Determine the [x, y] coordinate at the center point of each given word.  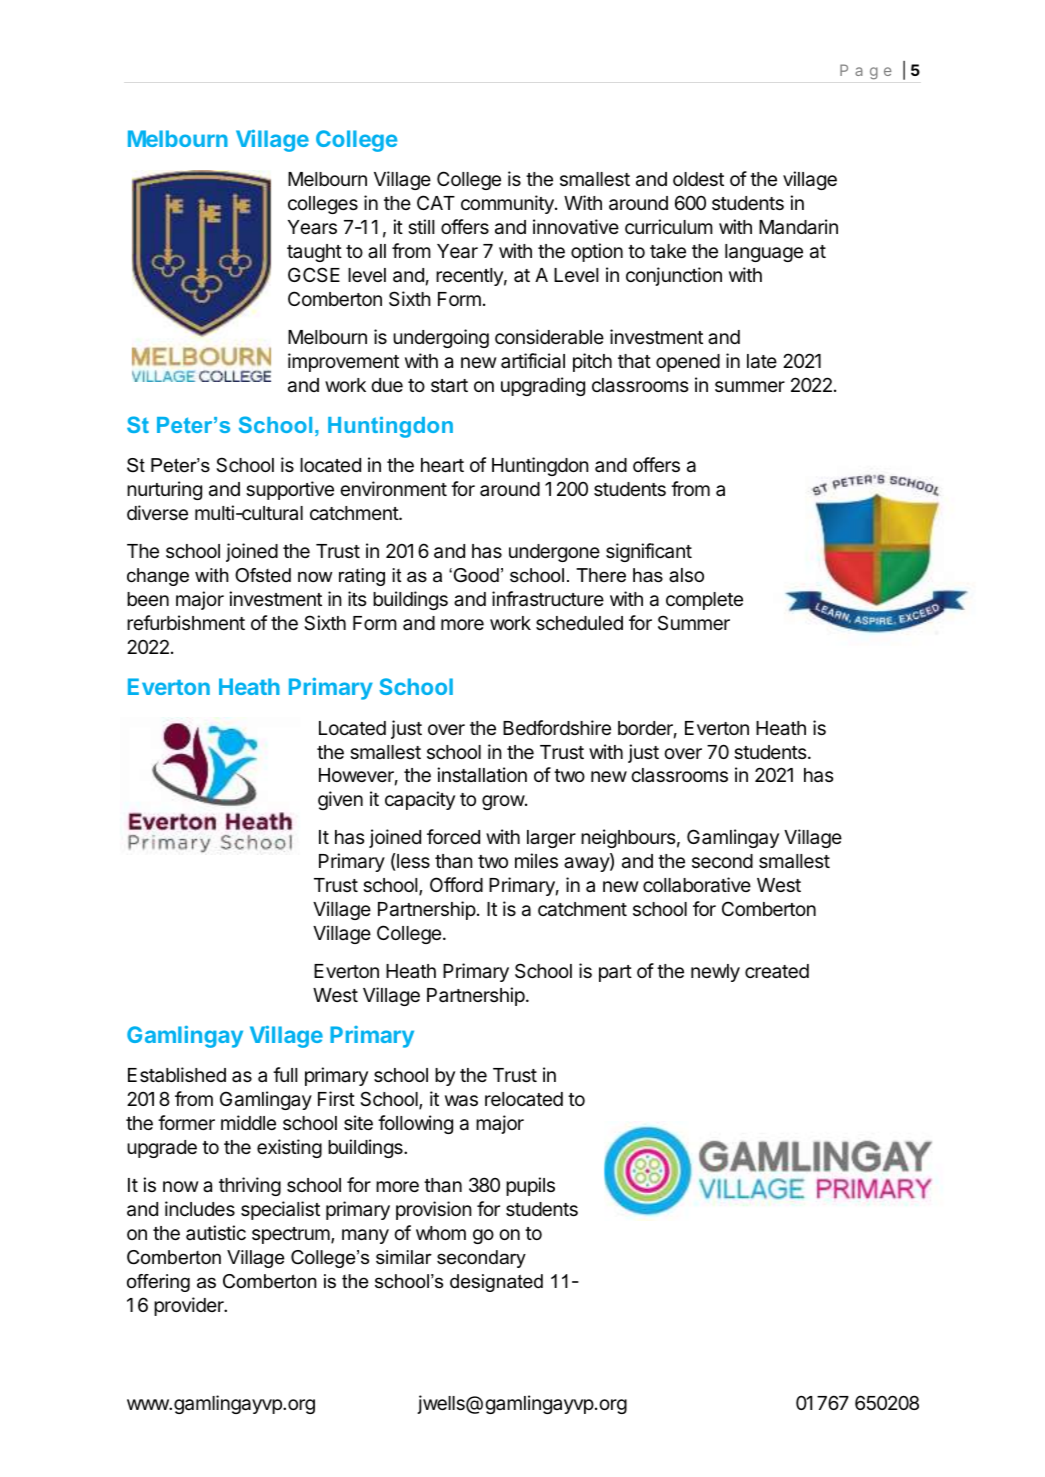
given [340, 800]
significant [649, 552]
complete [704, 601]
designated [496, 1283]
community [508, 204]
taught [314, 253]
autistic [216, 1232]
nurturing [164, 490]
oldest [698, 179]
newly [715, 973]
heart [442, 465]
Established [177, 1075]
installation [482, 775]
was [461, 1101]
